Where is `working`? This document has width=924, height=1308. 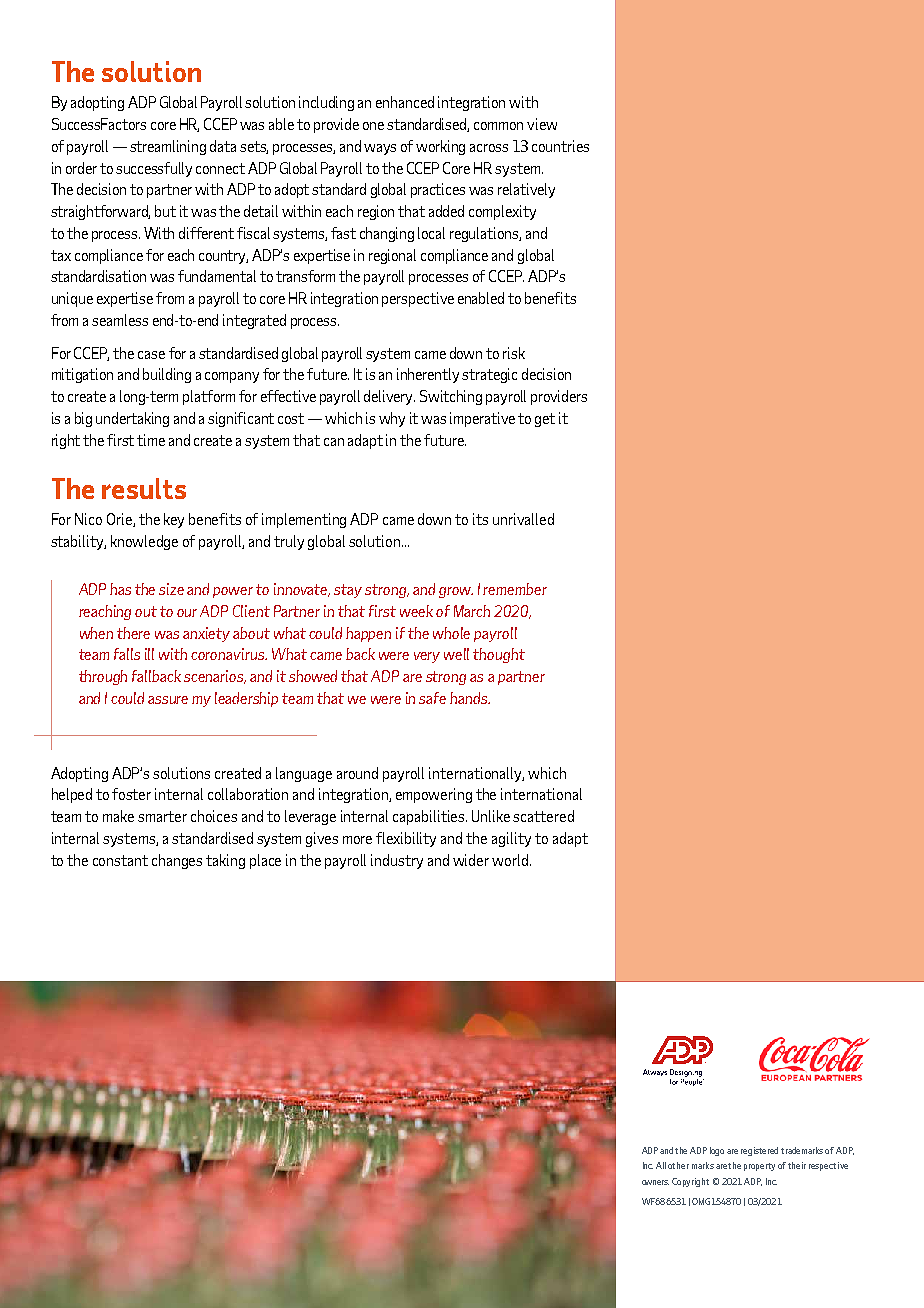
working is located at coordinates (440, 147).
